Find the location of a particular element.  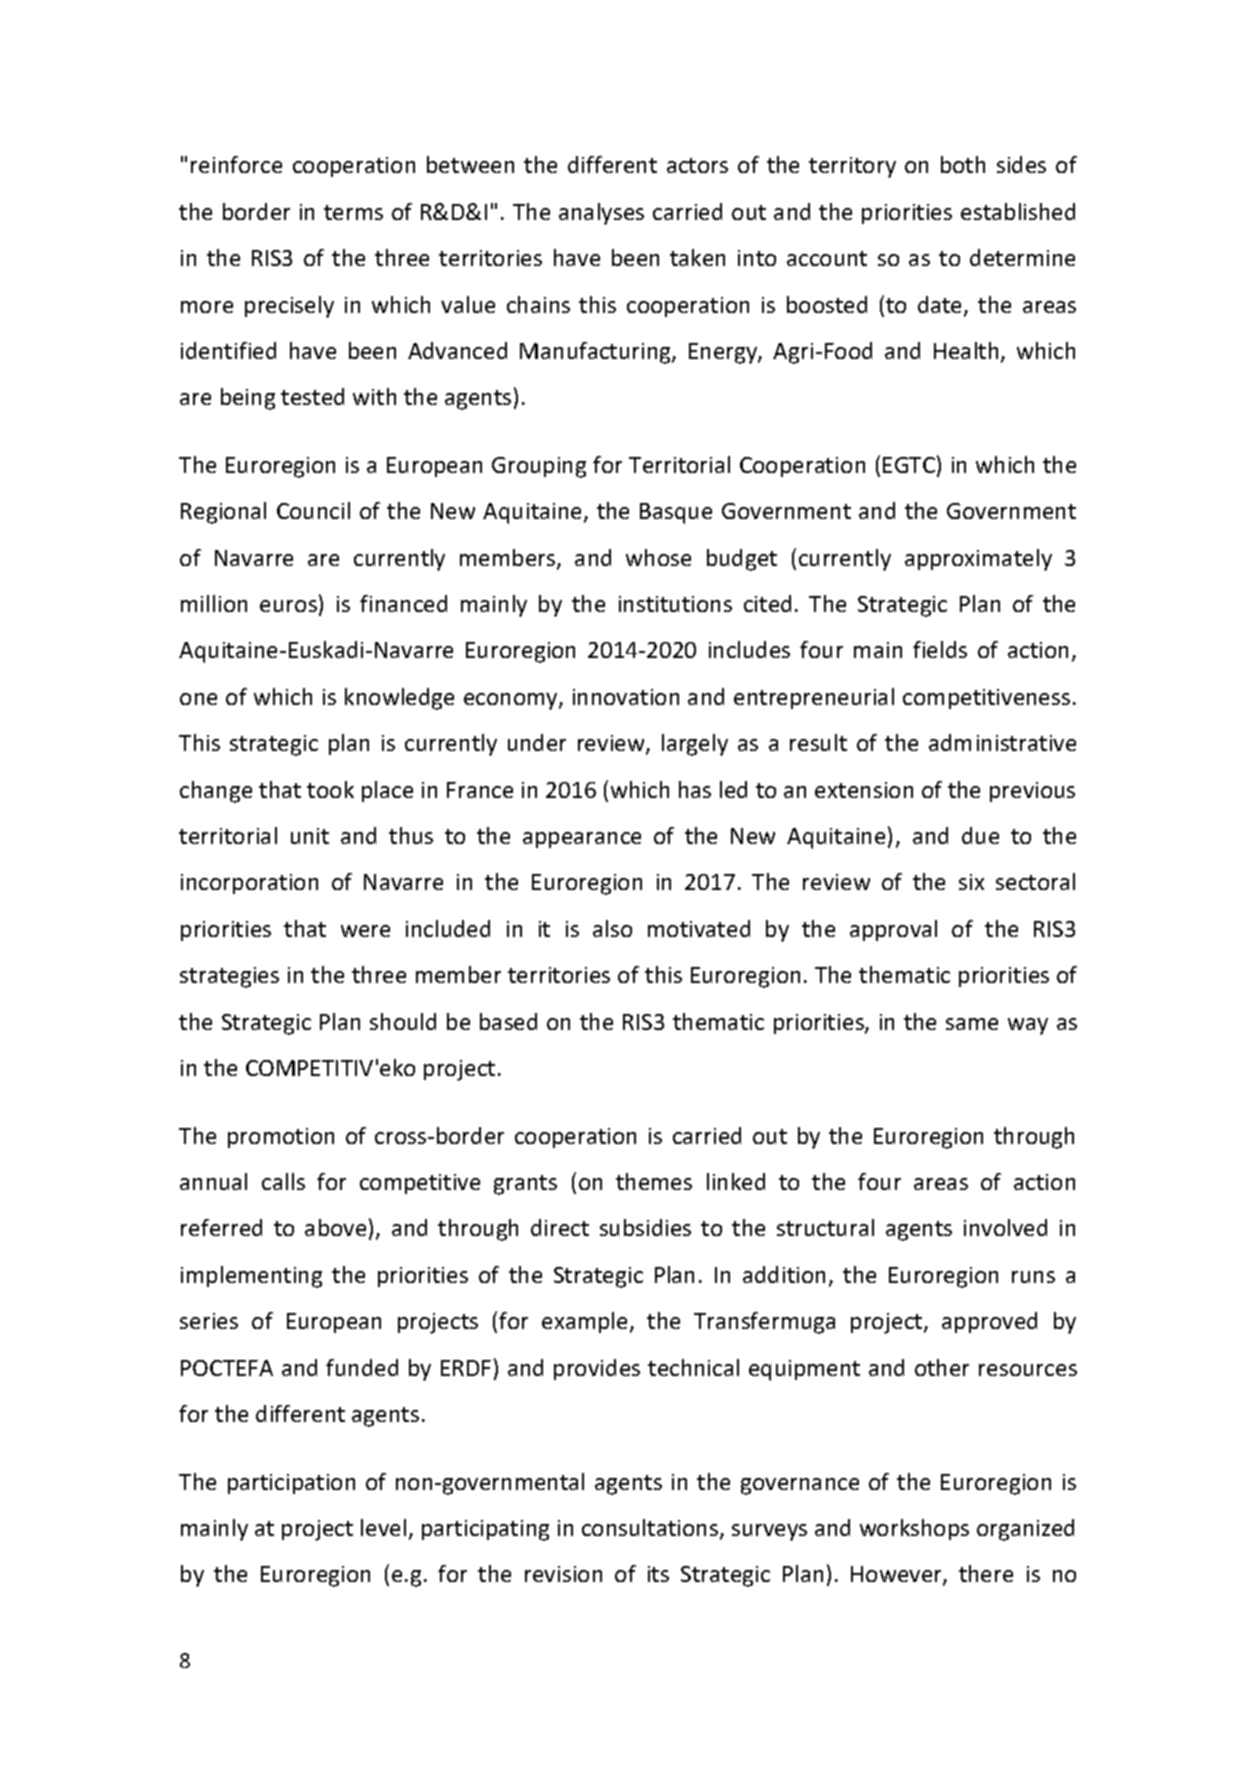

six is located at coordinates (971, 882).
